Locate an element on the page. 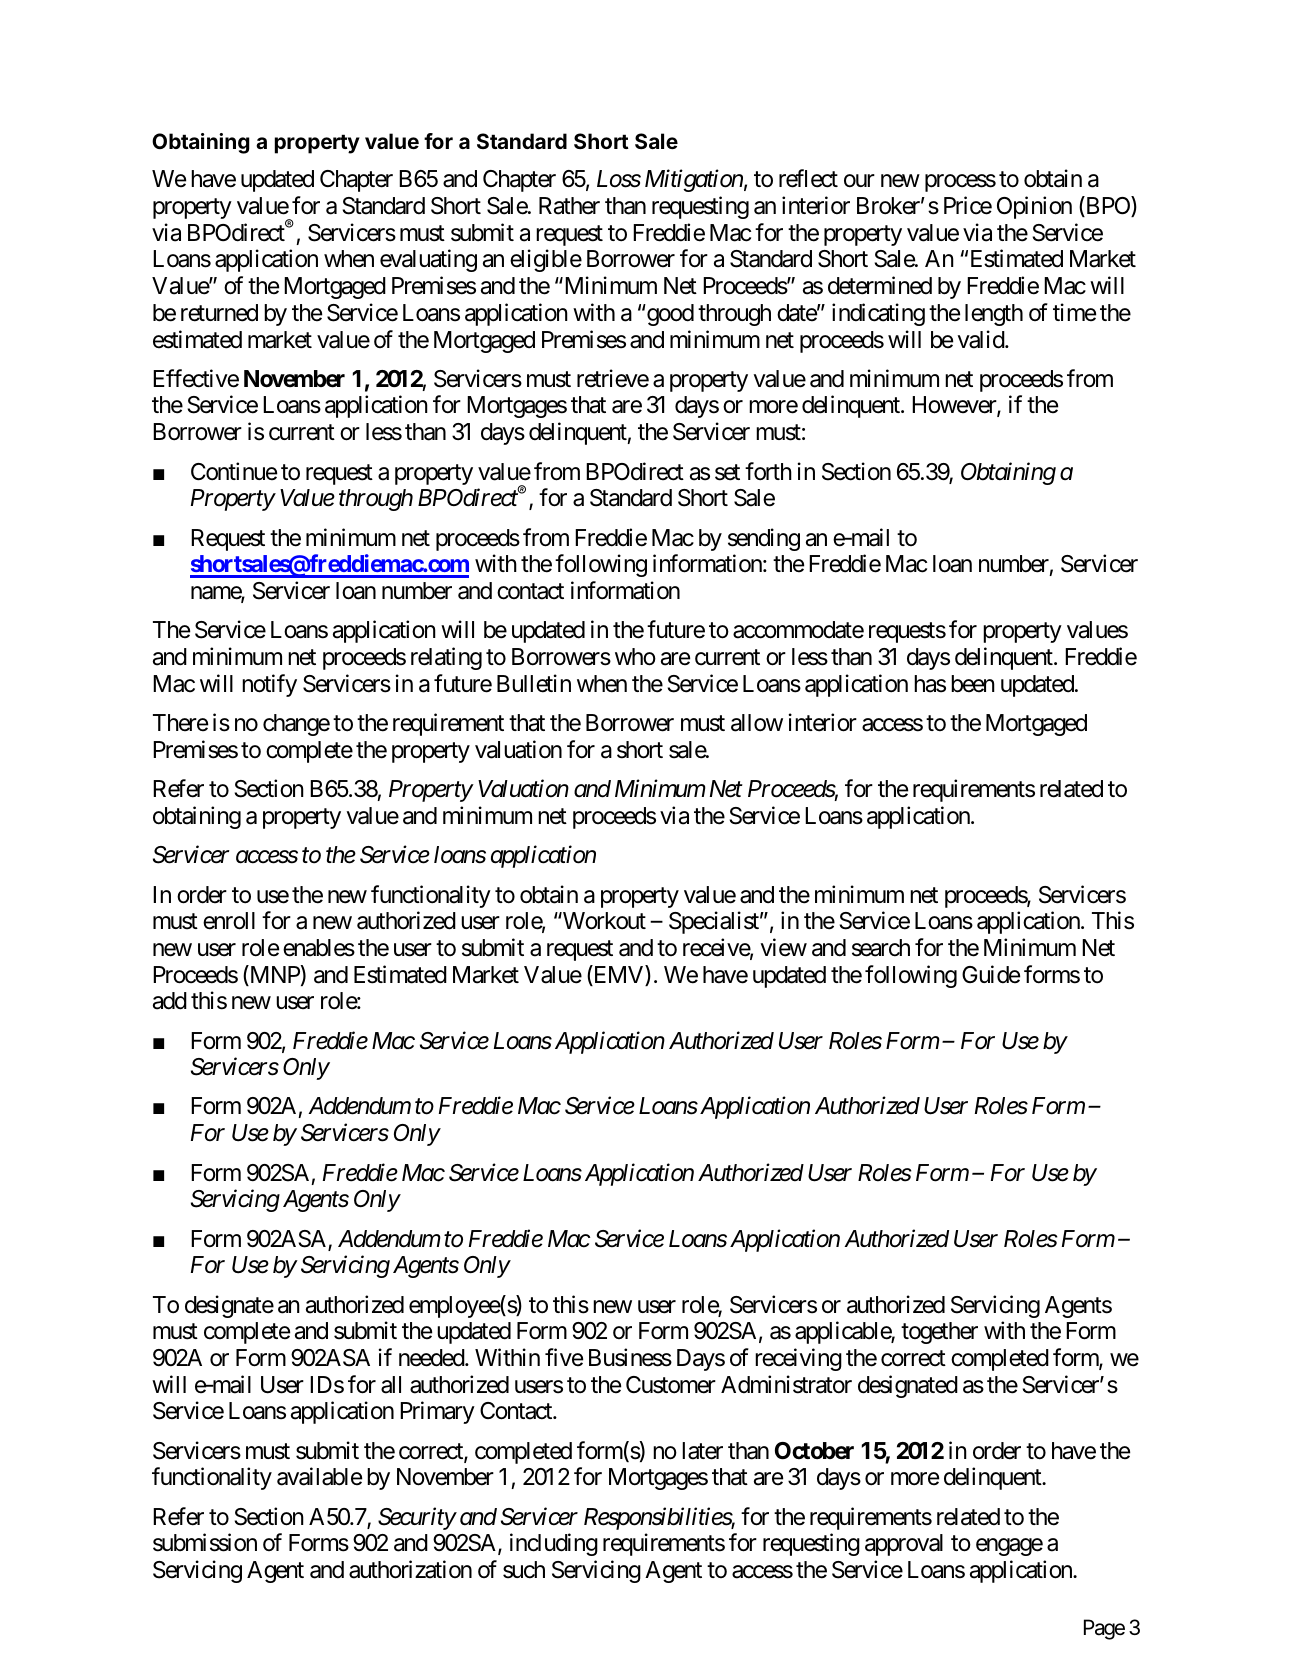 The height and width of the page is (1671, 1291). submission is located at coordinates (205, 1543).
